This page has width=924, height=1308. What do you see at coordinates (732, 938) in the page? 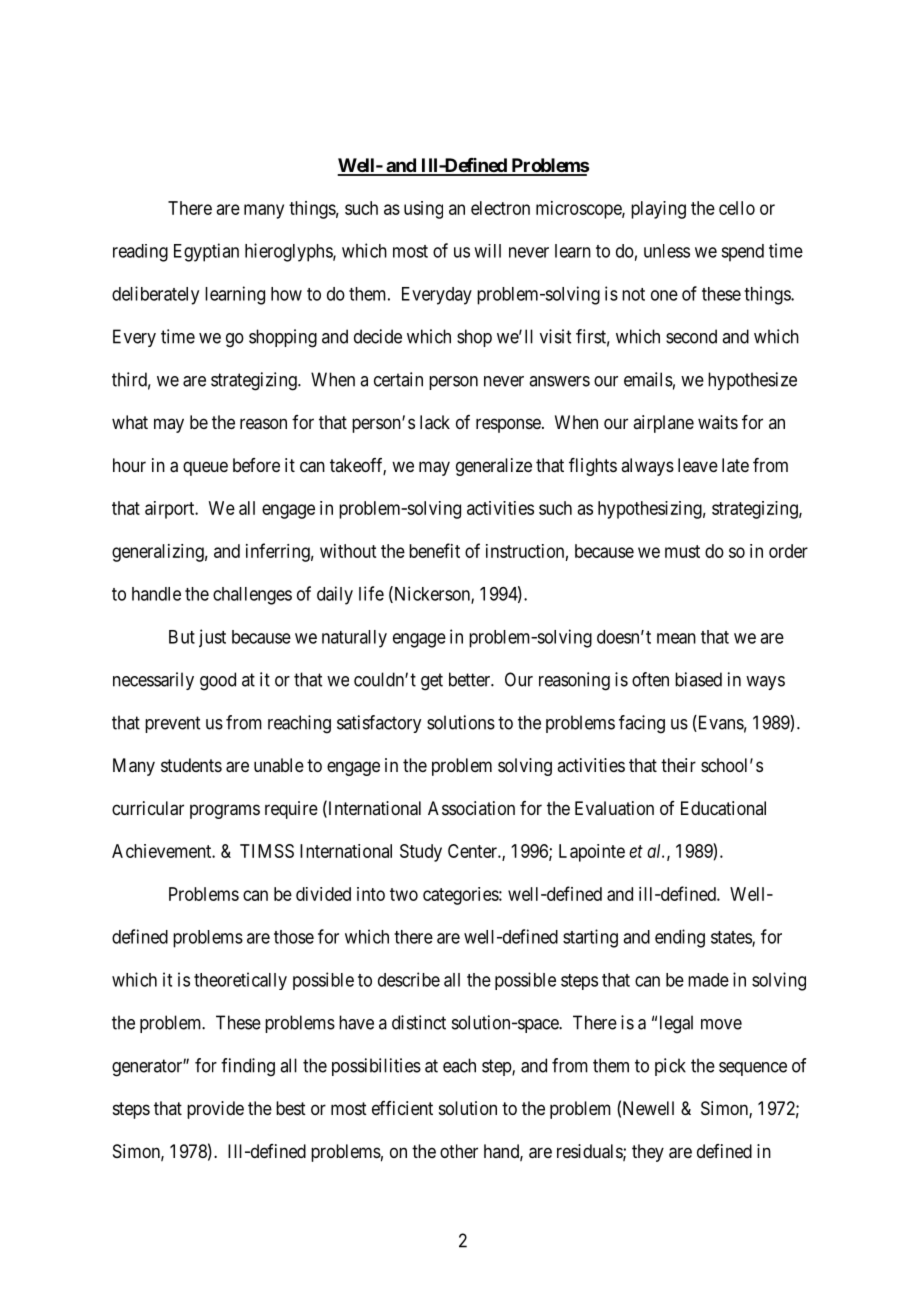
I see `states` at bounding box center [732, 938].
